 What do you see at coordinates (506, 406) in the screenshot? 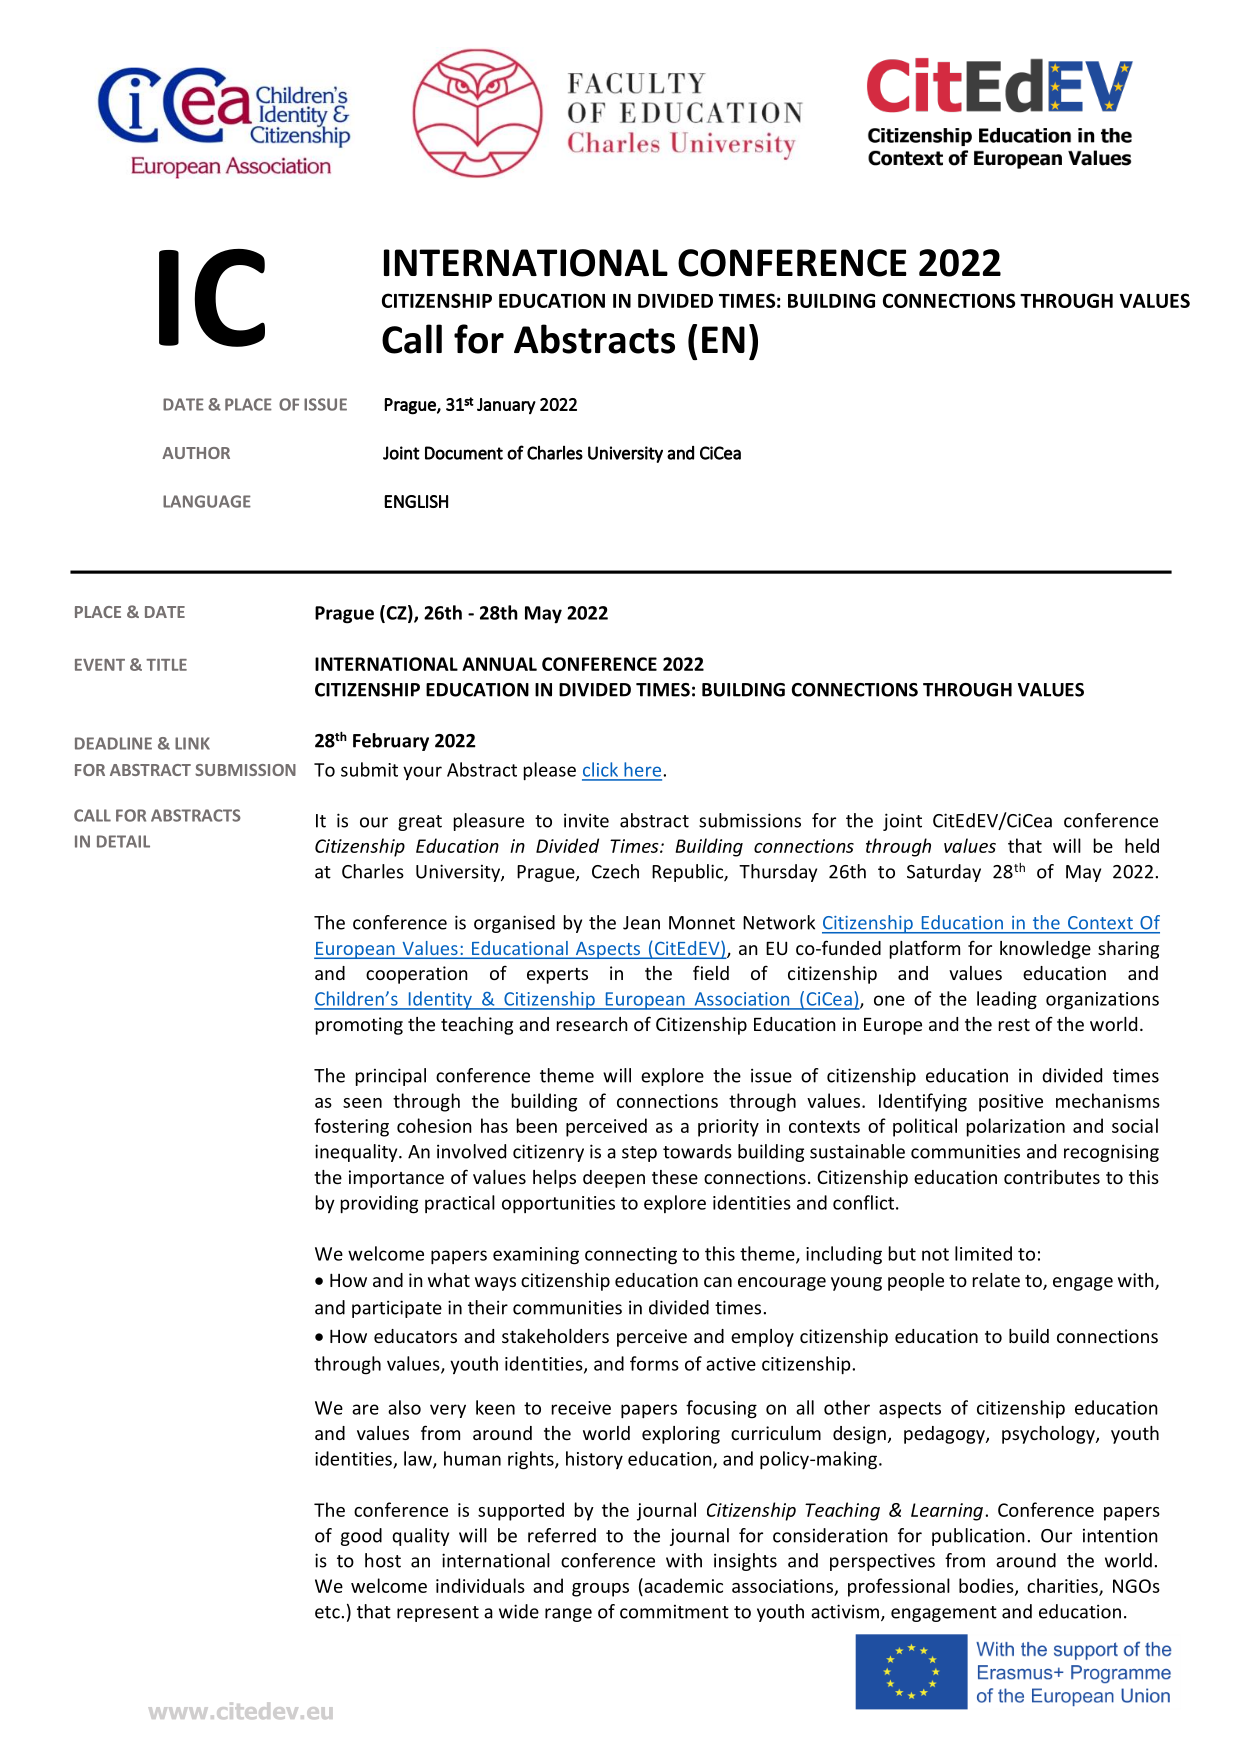
I see `January` at bounding box center [506, 406].
